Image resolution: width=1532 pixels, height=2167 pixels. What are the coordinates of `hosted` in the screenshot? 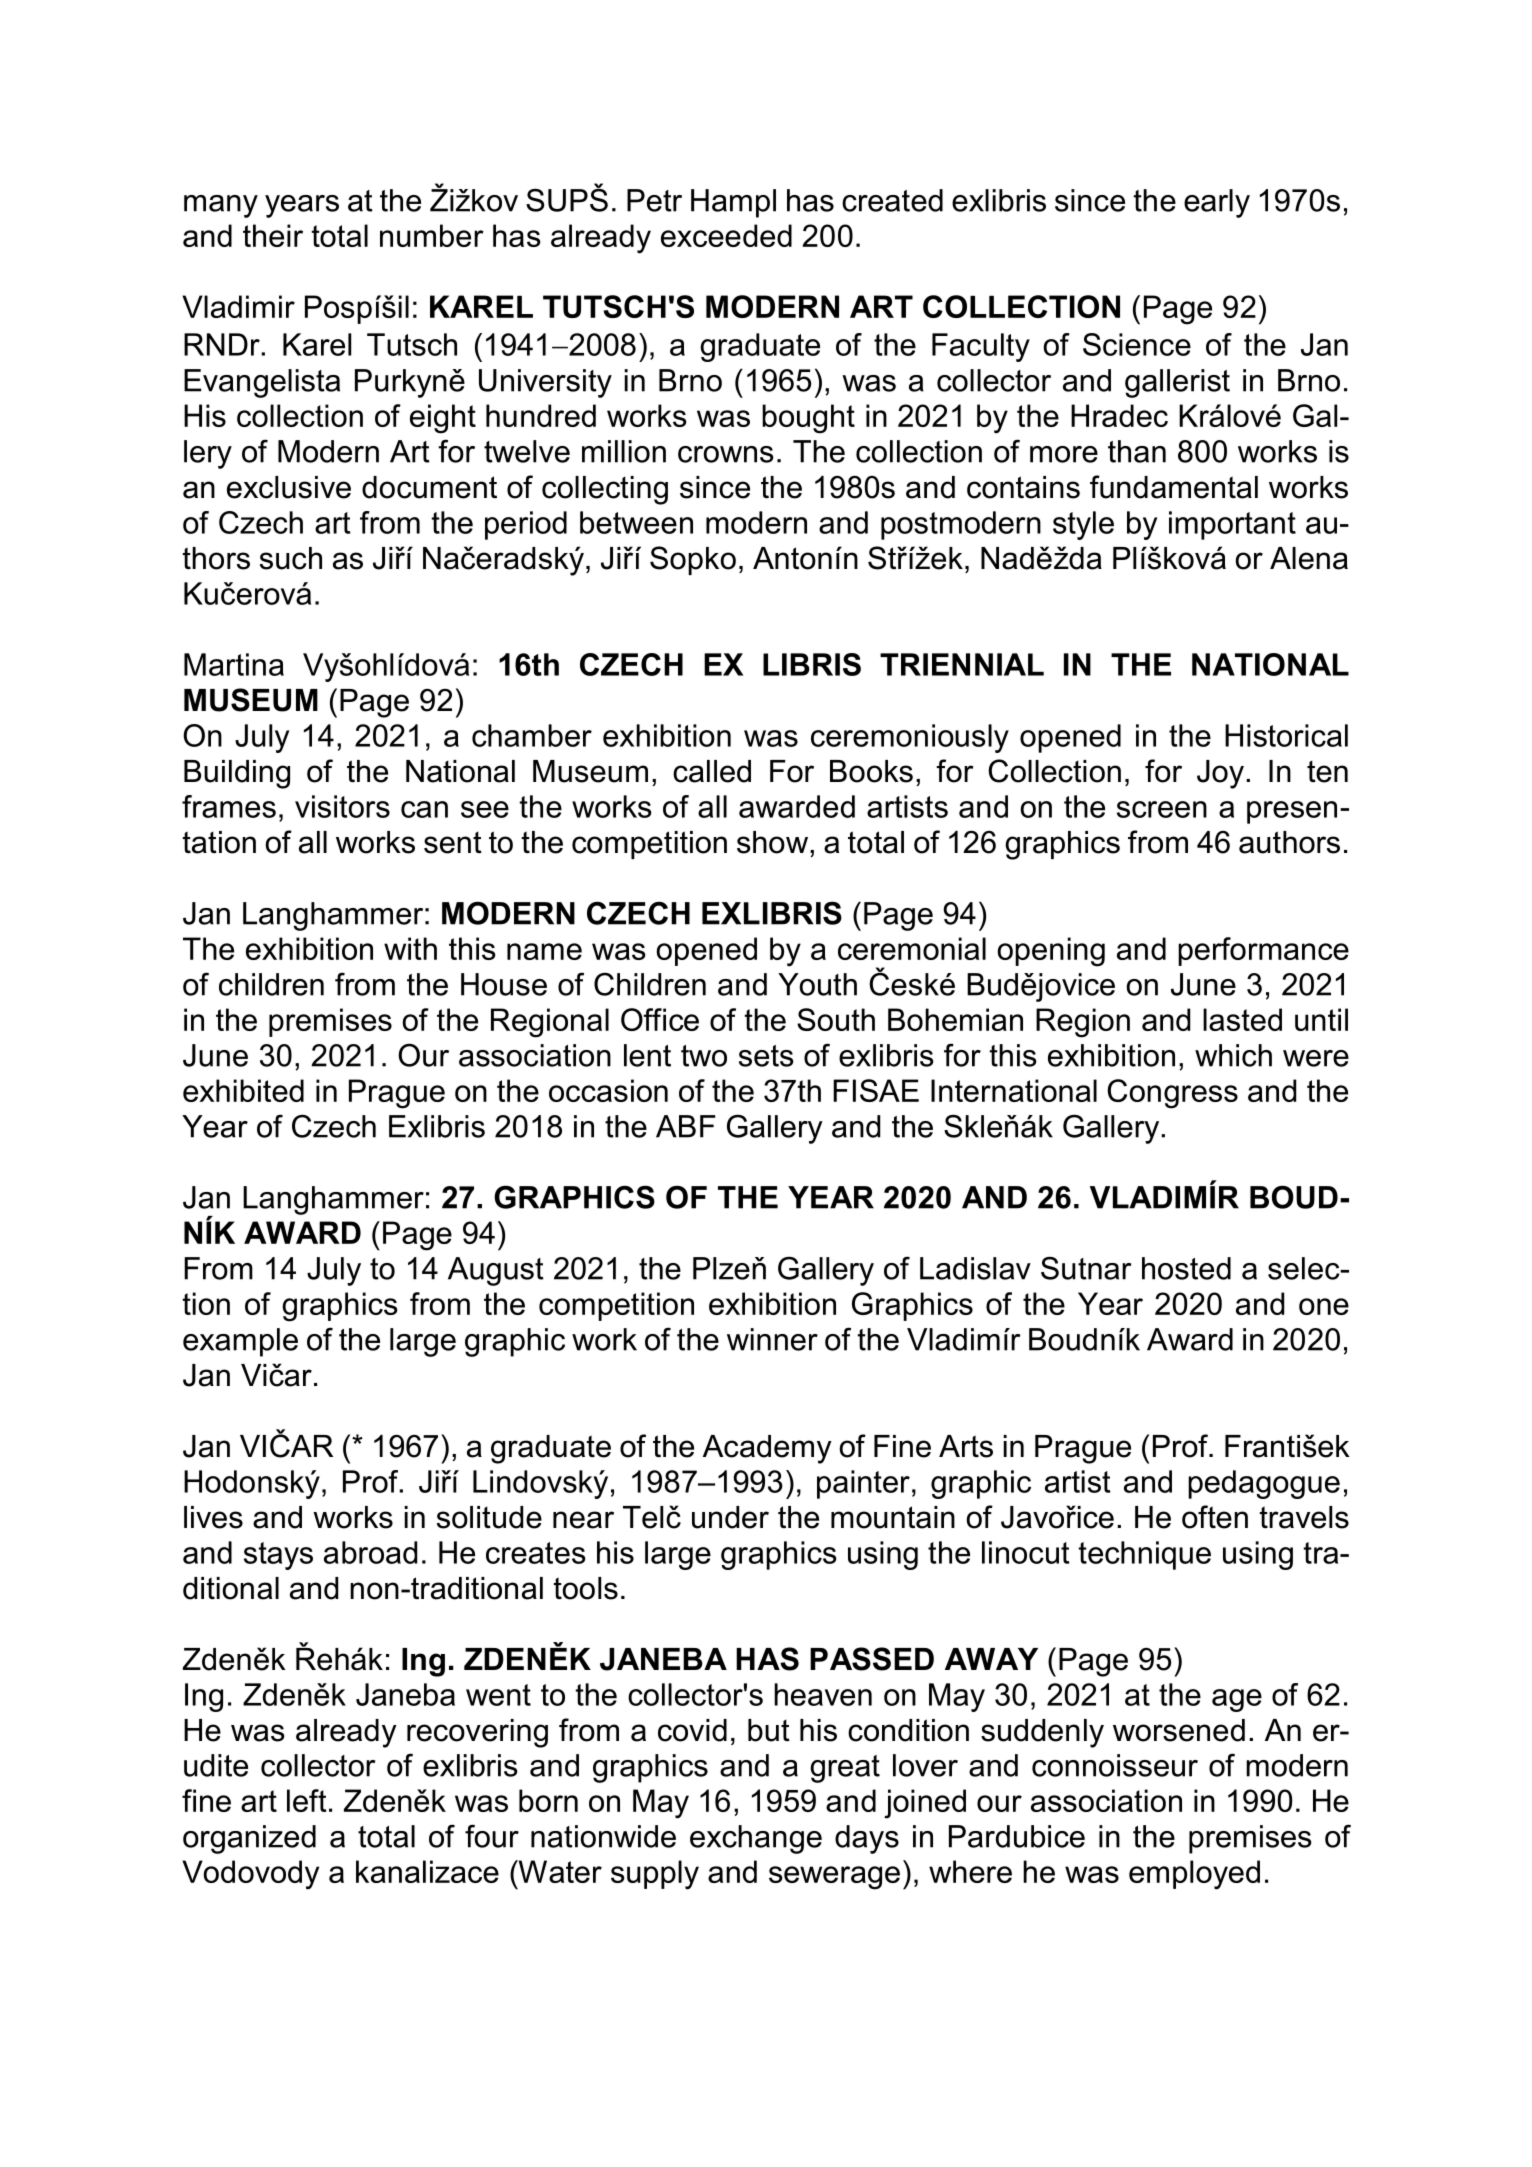 It's located at (1186, 1268).
